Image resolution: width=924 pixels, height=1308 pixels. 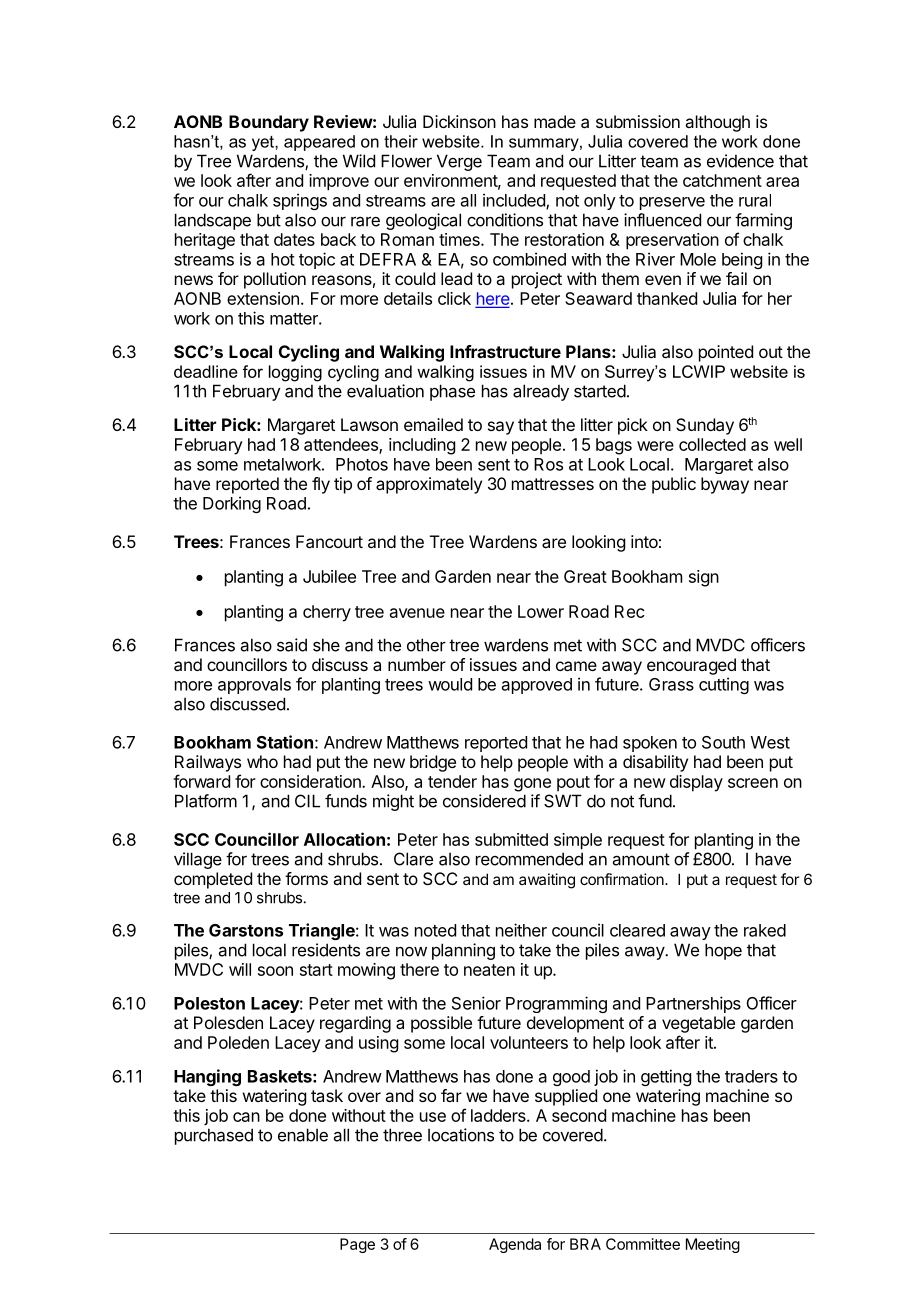 I want to click on would, so click(x=450, y=684).
